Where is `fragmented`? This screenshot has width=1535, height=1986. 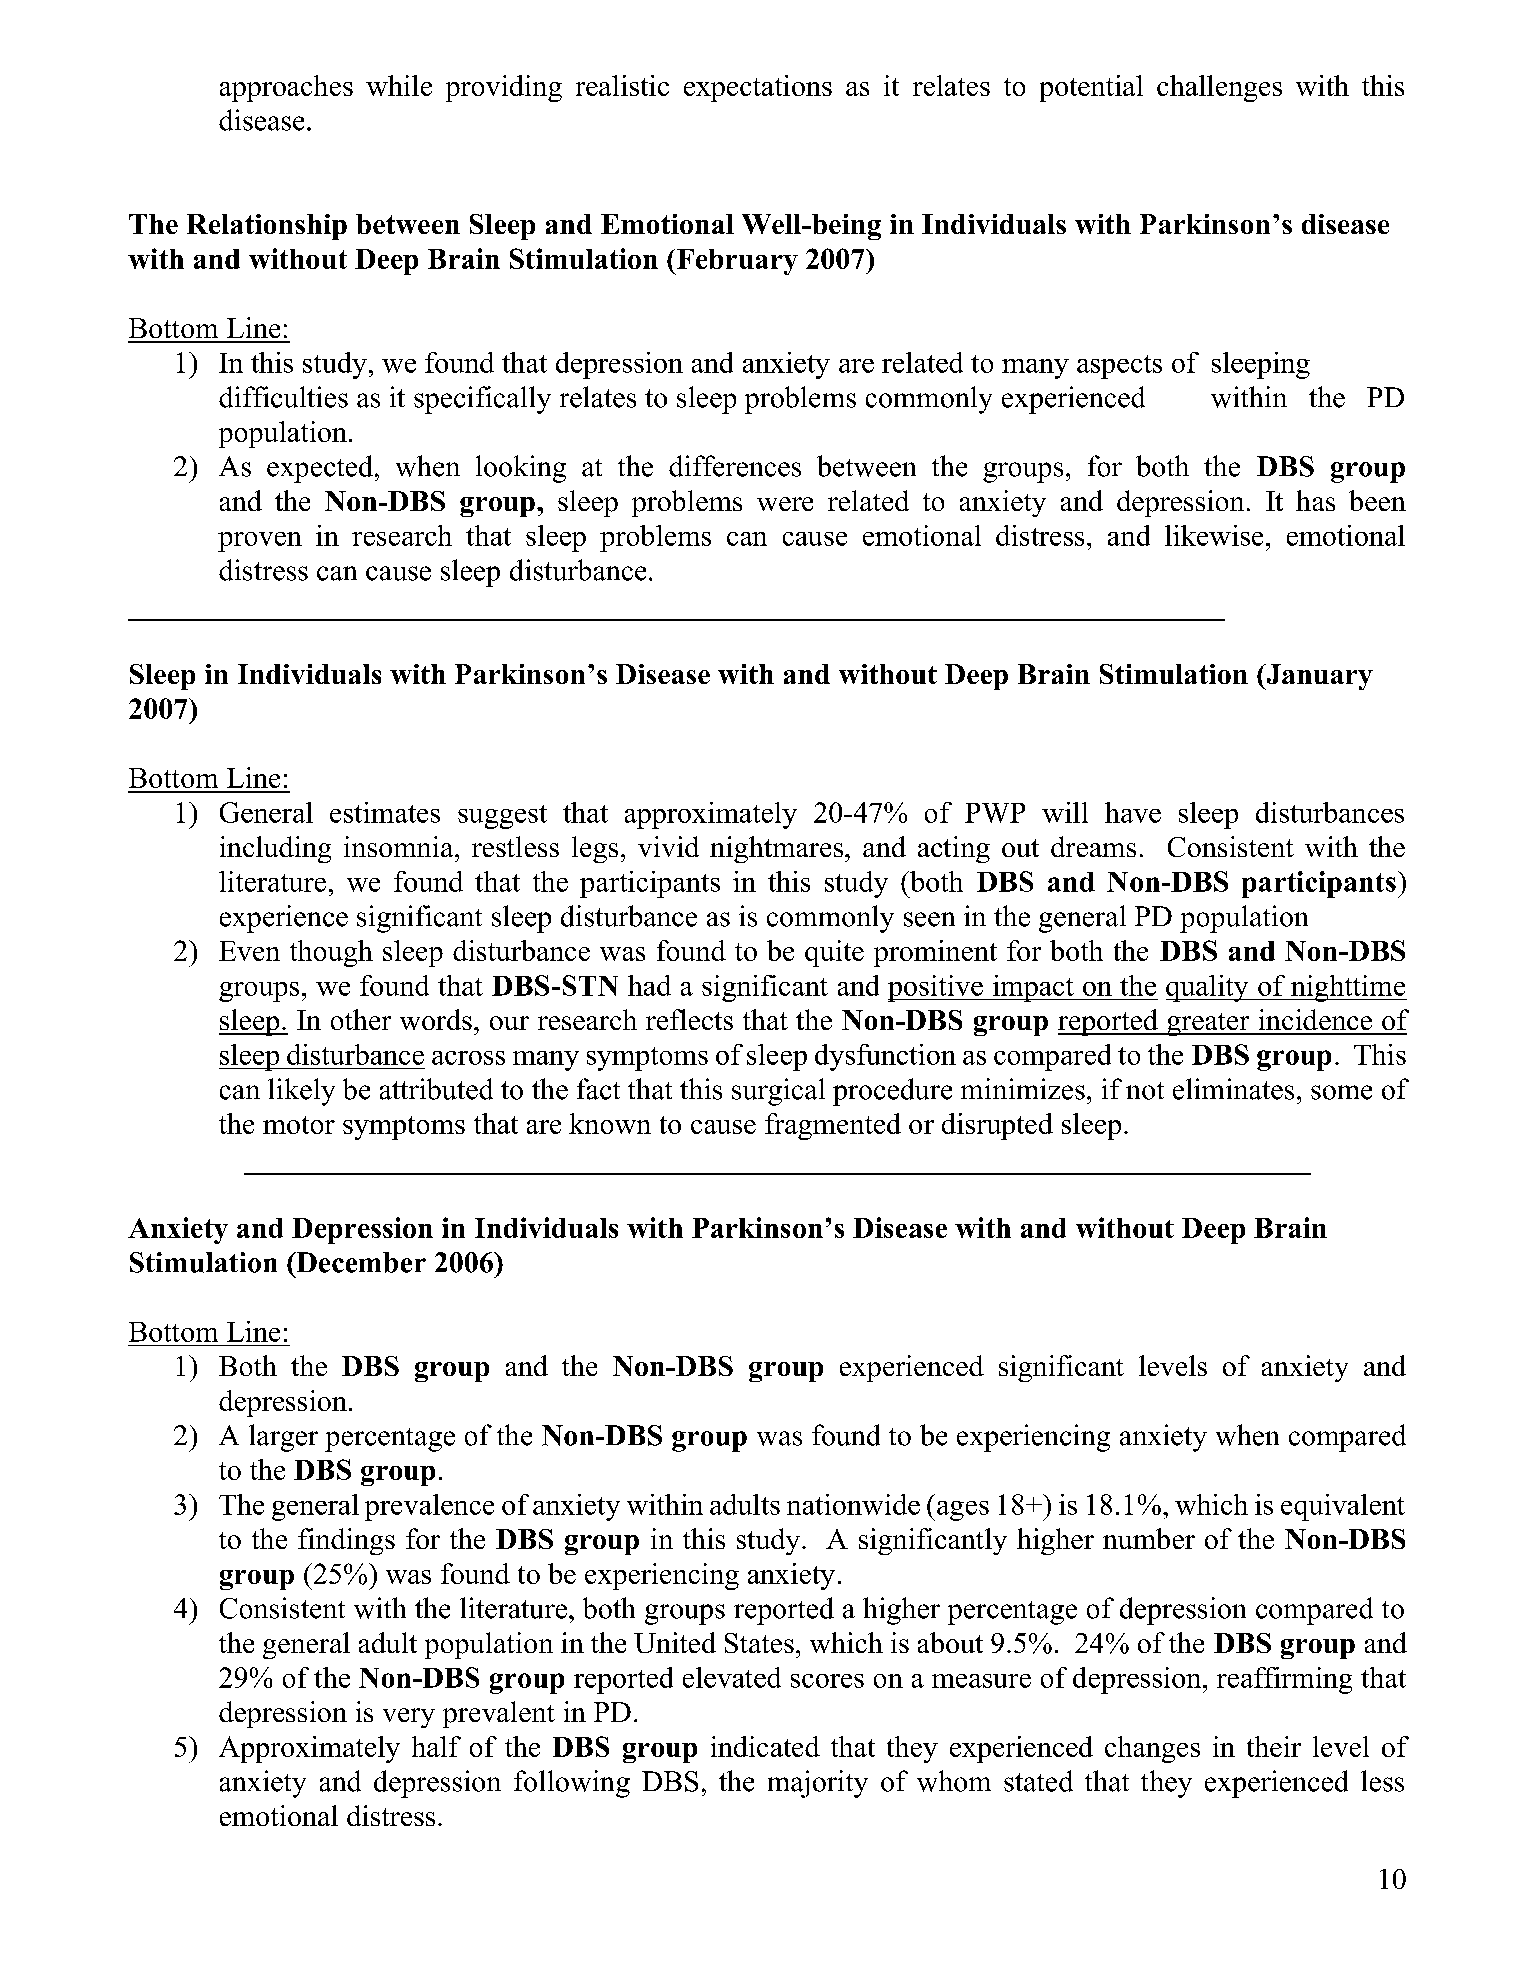
fragmented is located at coordinates (833, 1126).
